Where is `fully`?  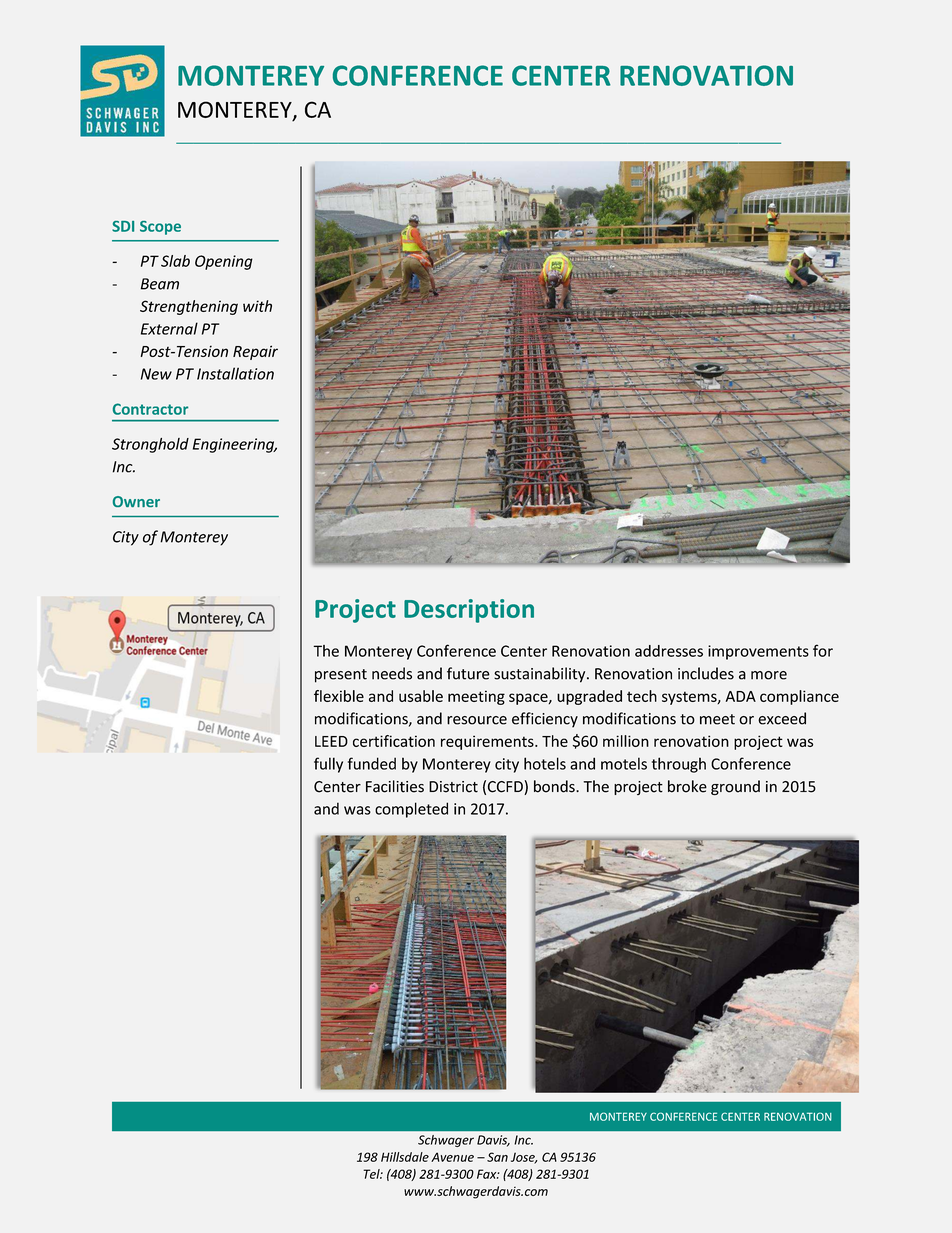
fully is located at coordinates (328, 765).
